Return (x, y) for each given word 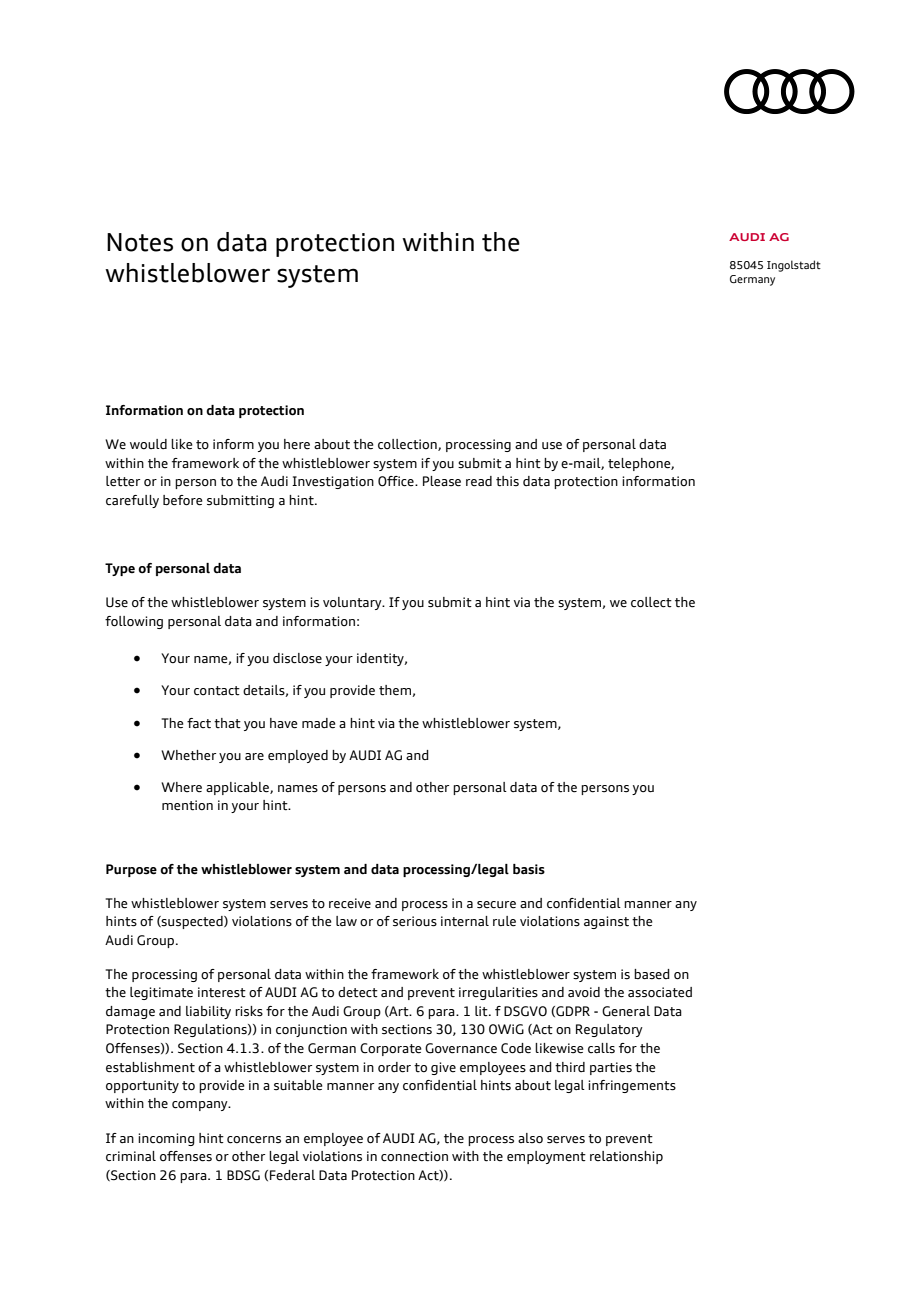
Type (120, 569)
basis (529, 869)
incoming (166, 1139)
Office (397, 481)
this (507, 481)
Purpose (131, 870)
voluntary (353, 603)
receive (350, 903)
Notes (140, 242)
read (479, 481)
